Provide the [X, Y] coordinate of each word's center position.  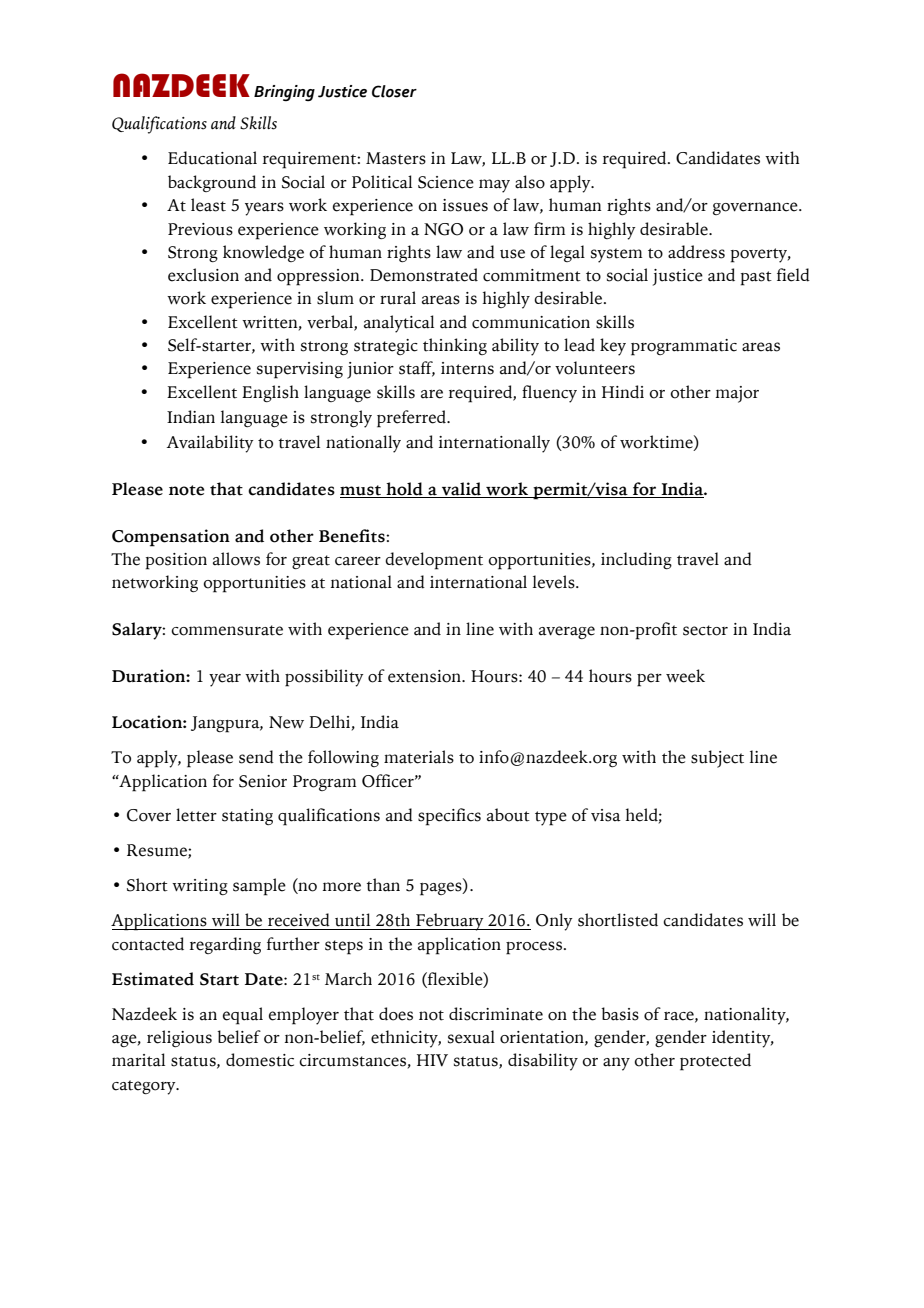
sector [705, 630]
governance [756, 208]
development [434, 561]
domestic [260, 1060]
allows [236, 559]
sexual [471, 1037]
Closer [394, 91]
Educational [212, 158]
